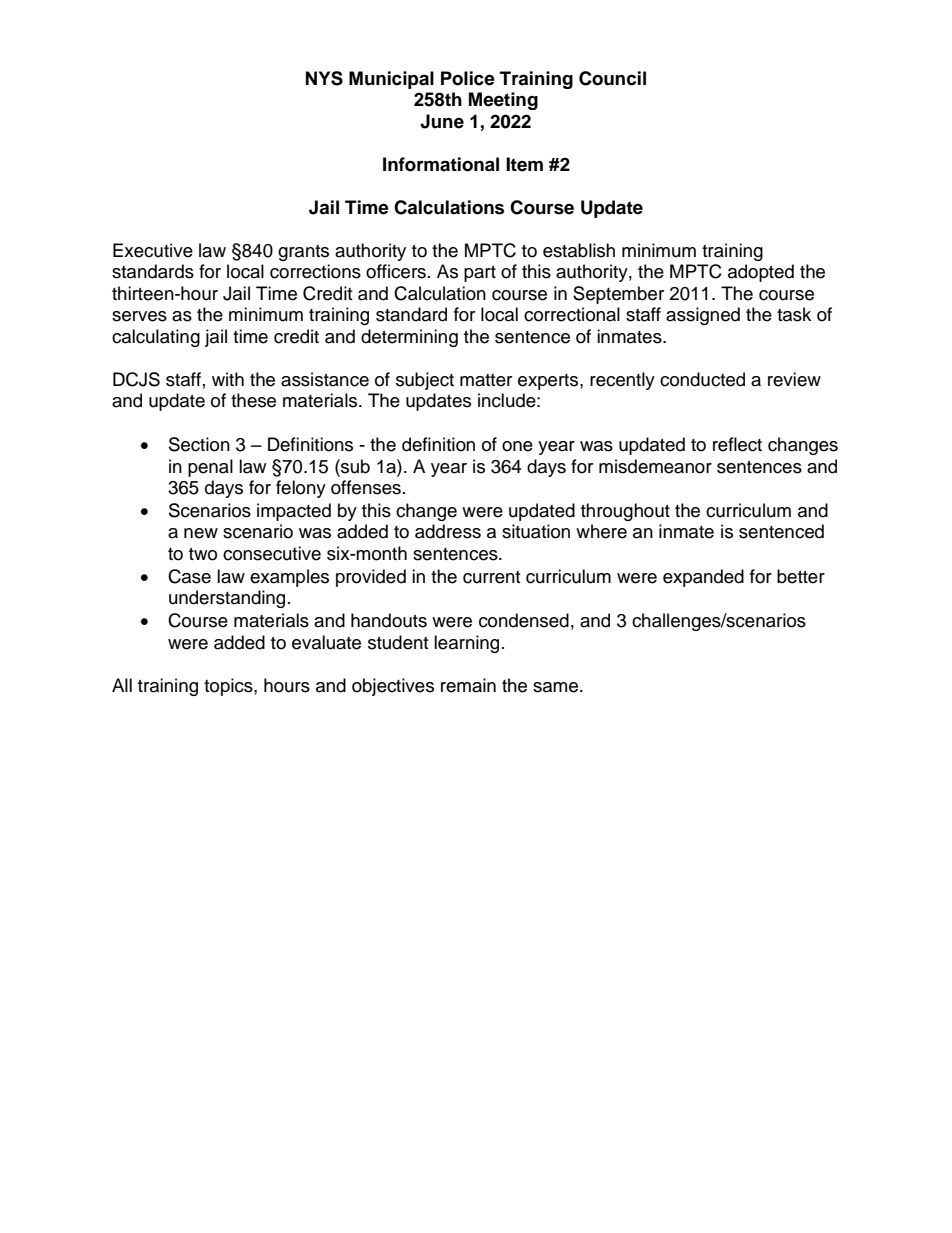  What do you see at coordinates (702, 379) in the screenshot?
I see `conducted` at bounding box center [702, 379].
